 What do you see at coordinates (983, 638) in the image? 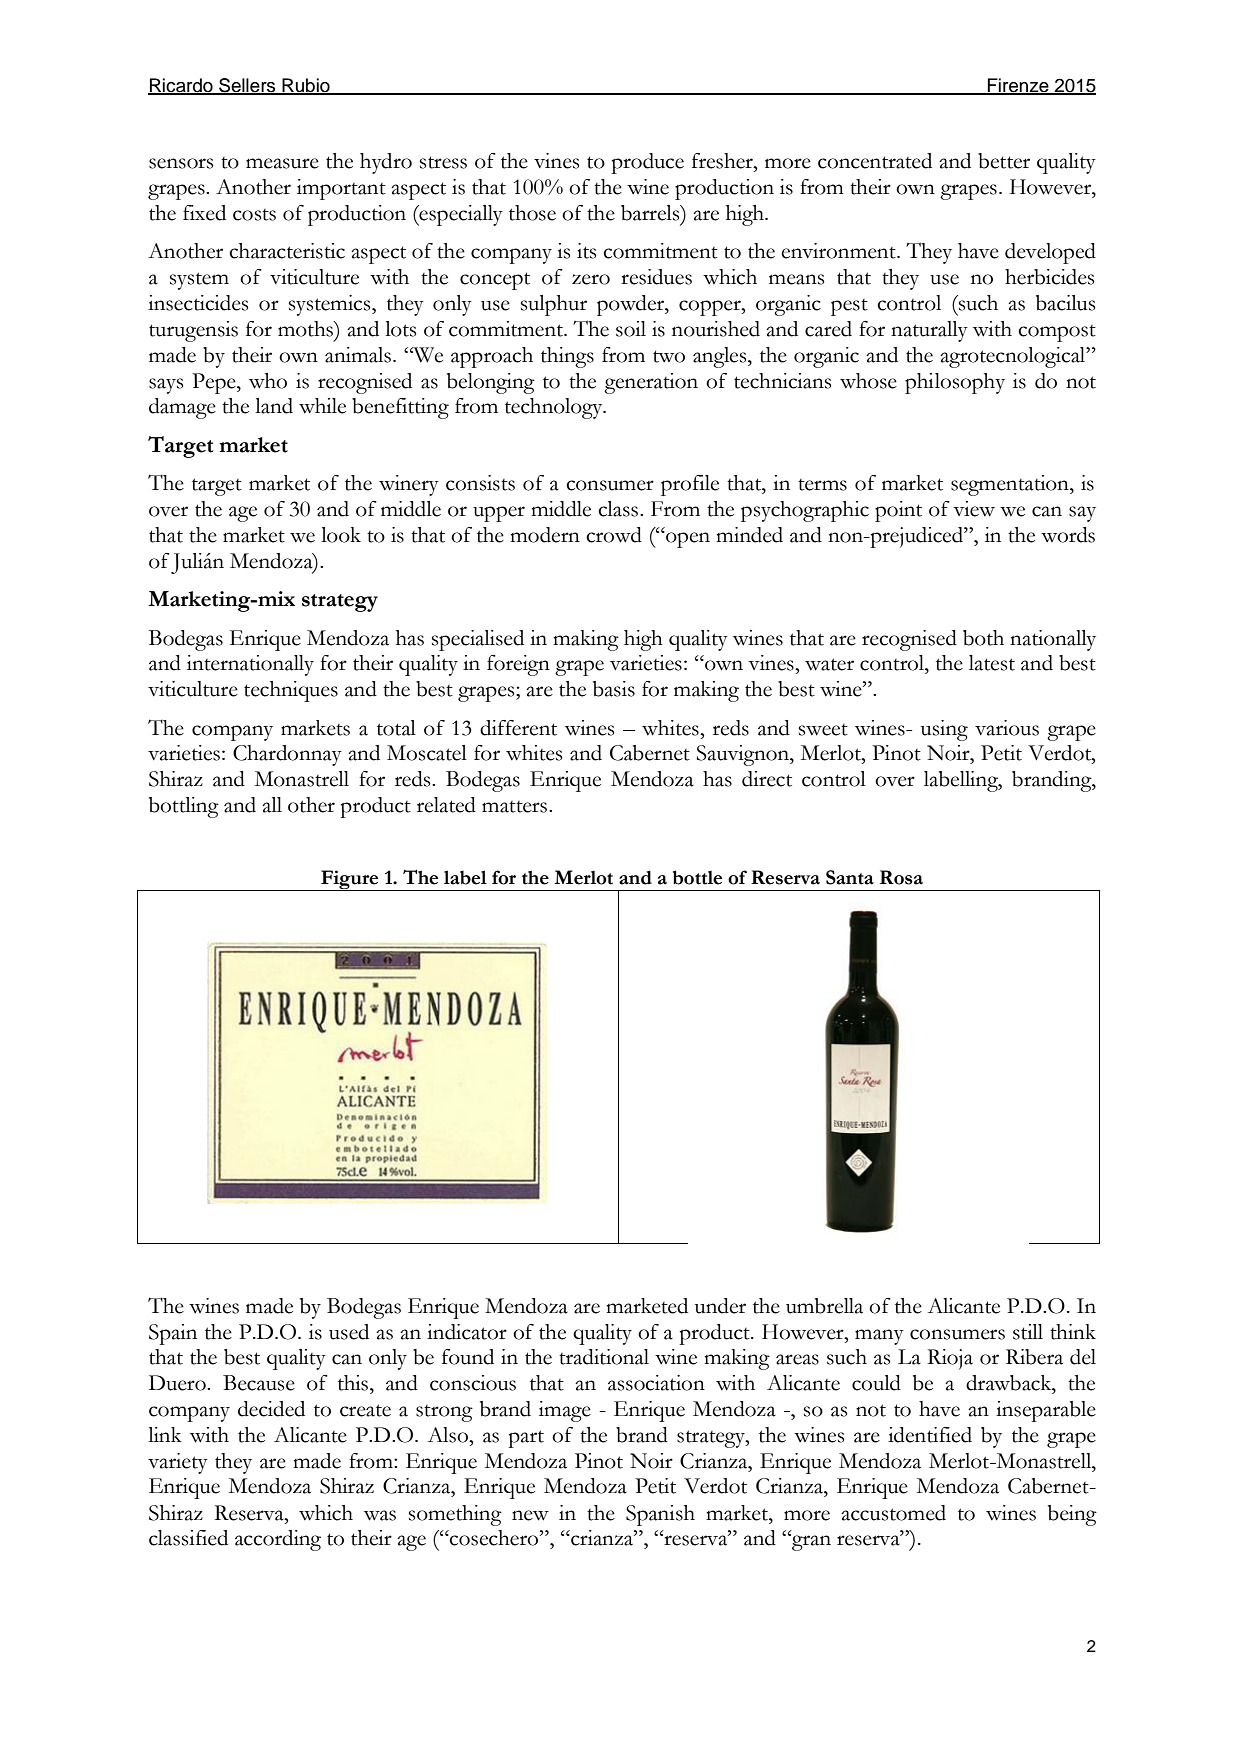
I see `both` at bounding box center [983, 638].
